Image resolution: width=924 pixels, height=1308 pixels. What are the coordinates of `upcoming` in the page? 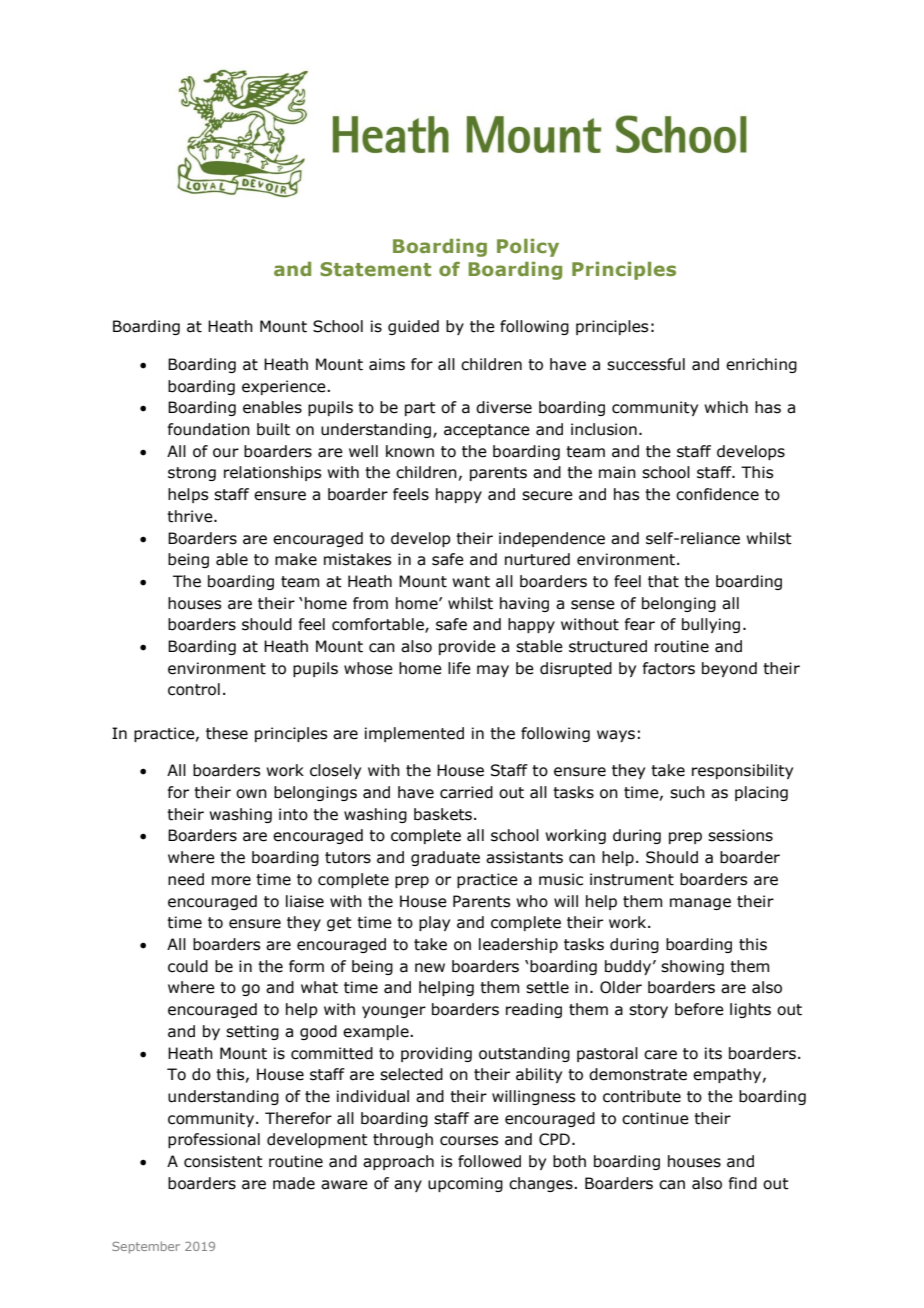 It's located at (465, 1184).
